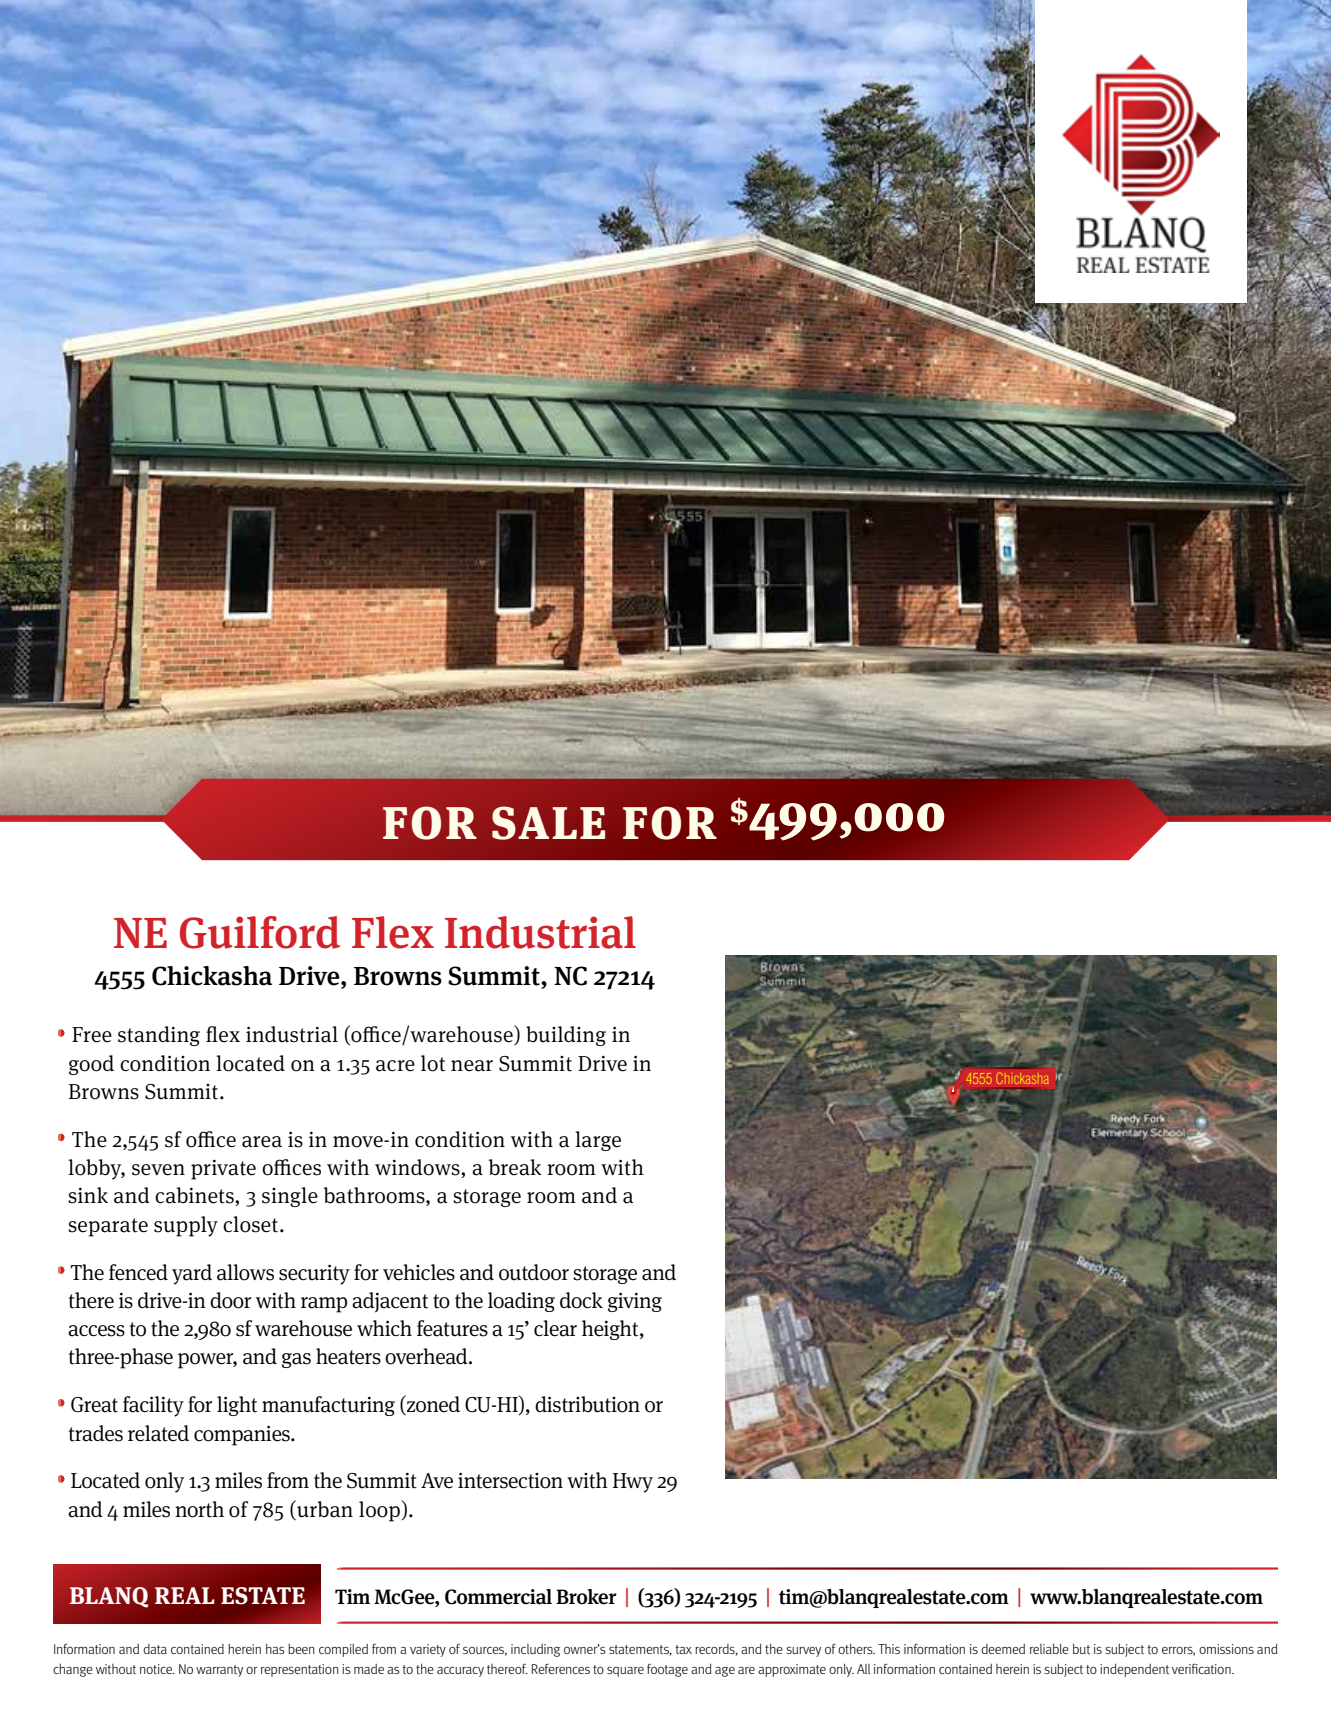 The image size is (1331, 1723). What do you see at coordinates (566, 1036) in the screenshot?
I see `building` at bounding box center [566, 1036].
